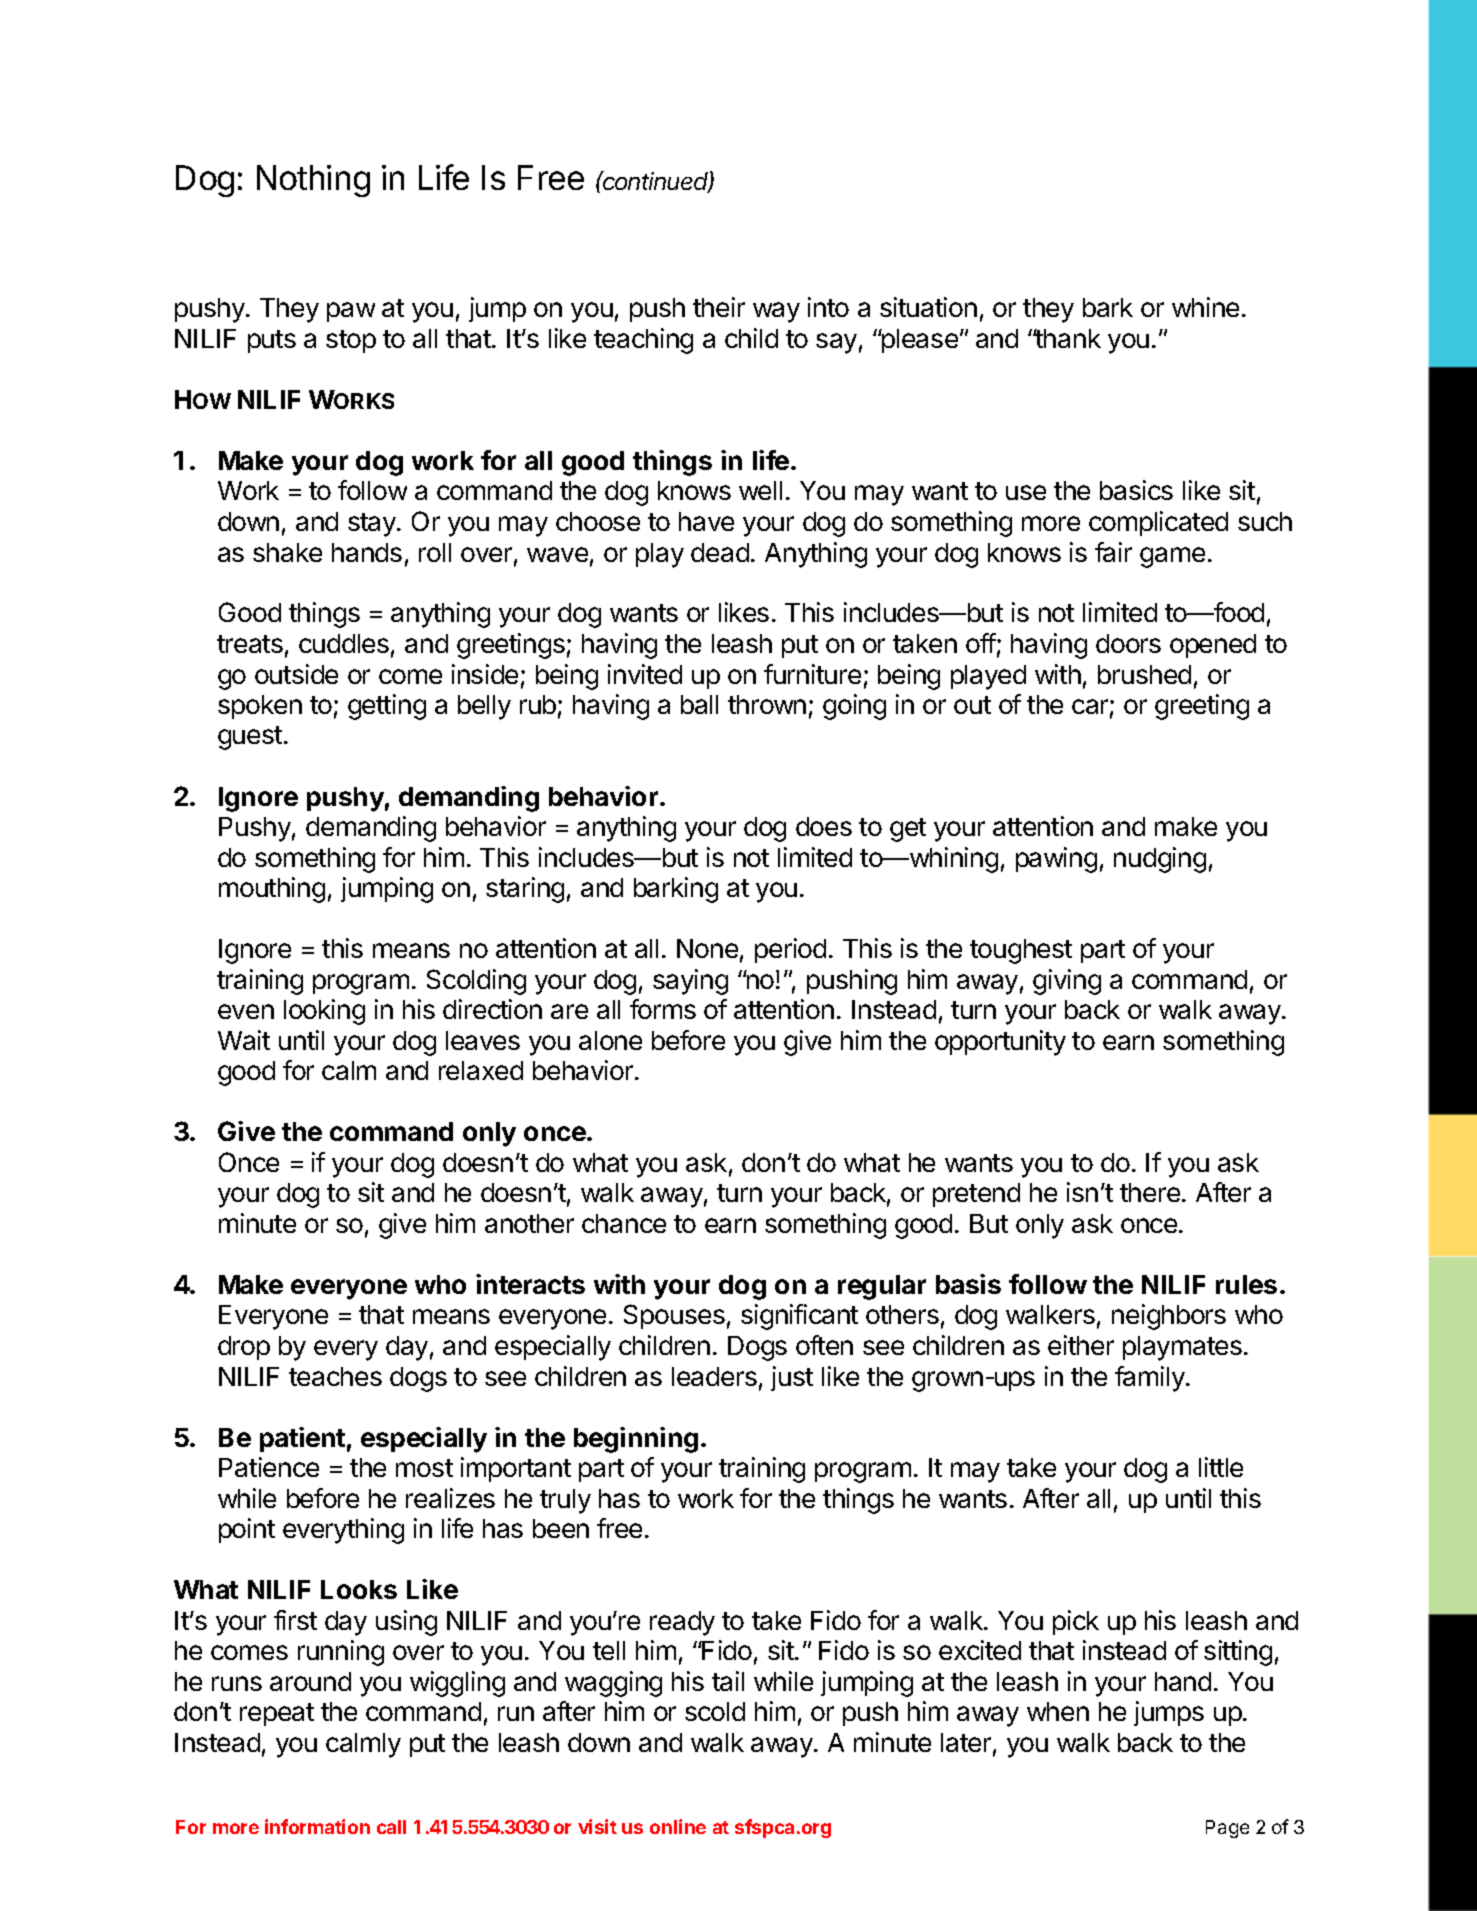 Image resolution: width=1477 pixels, height=1911 pixels. What do you see at coordinates (1227, 1829) in the page?
I see `Page` at bounding box center [1227, 1829].
